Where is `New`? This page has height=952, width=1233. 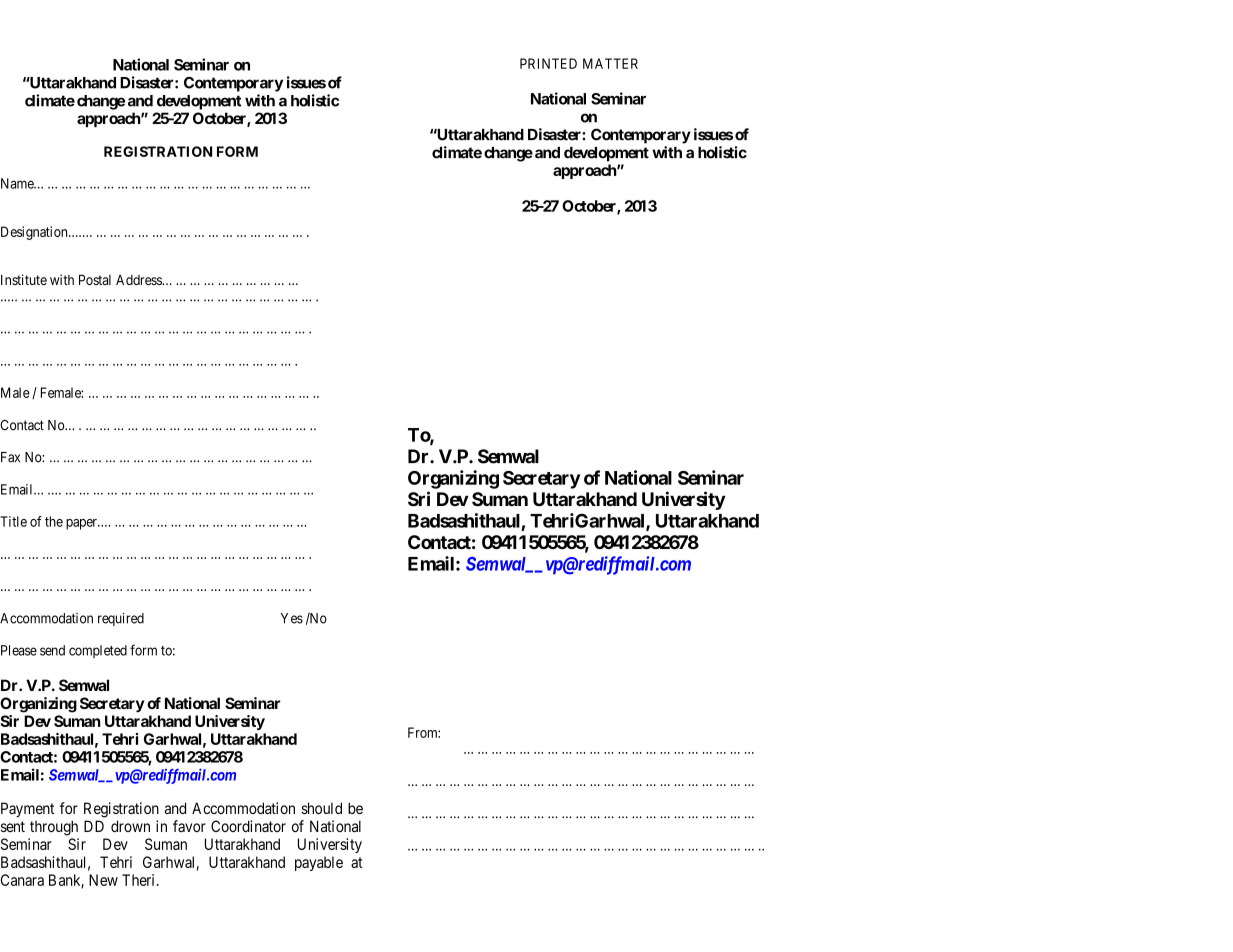 New is located at coordinates (103, 880).
